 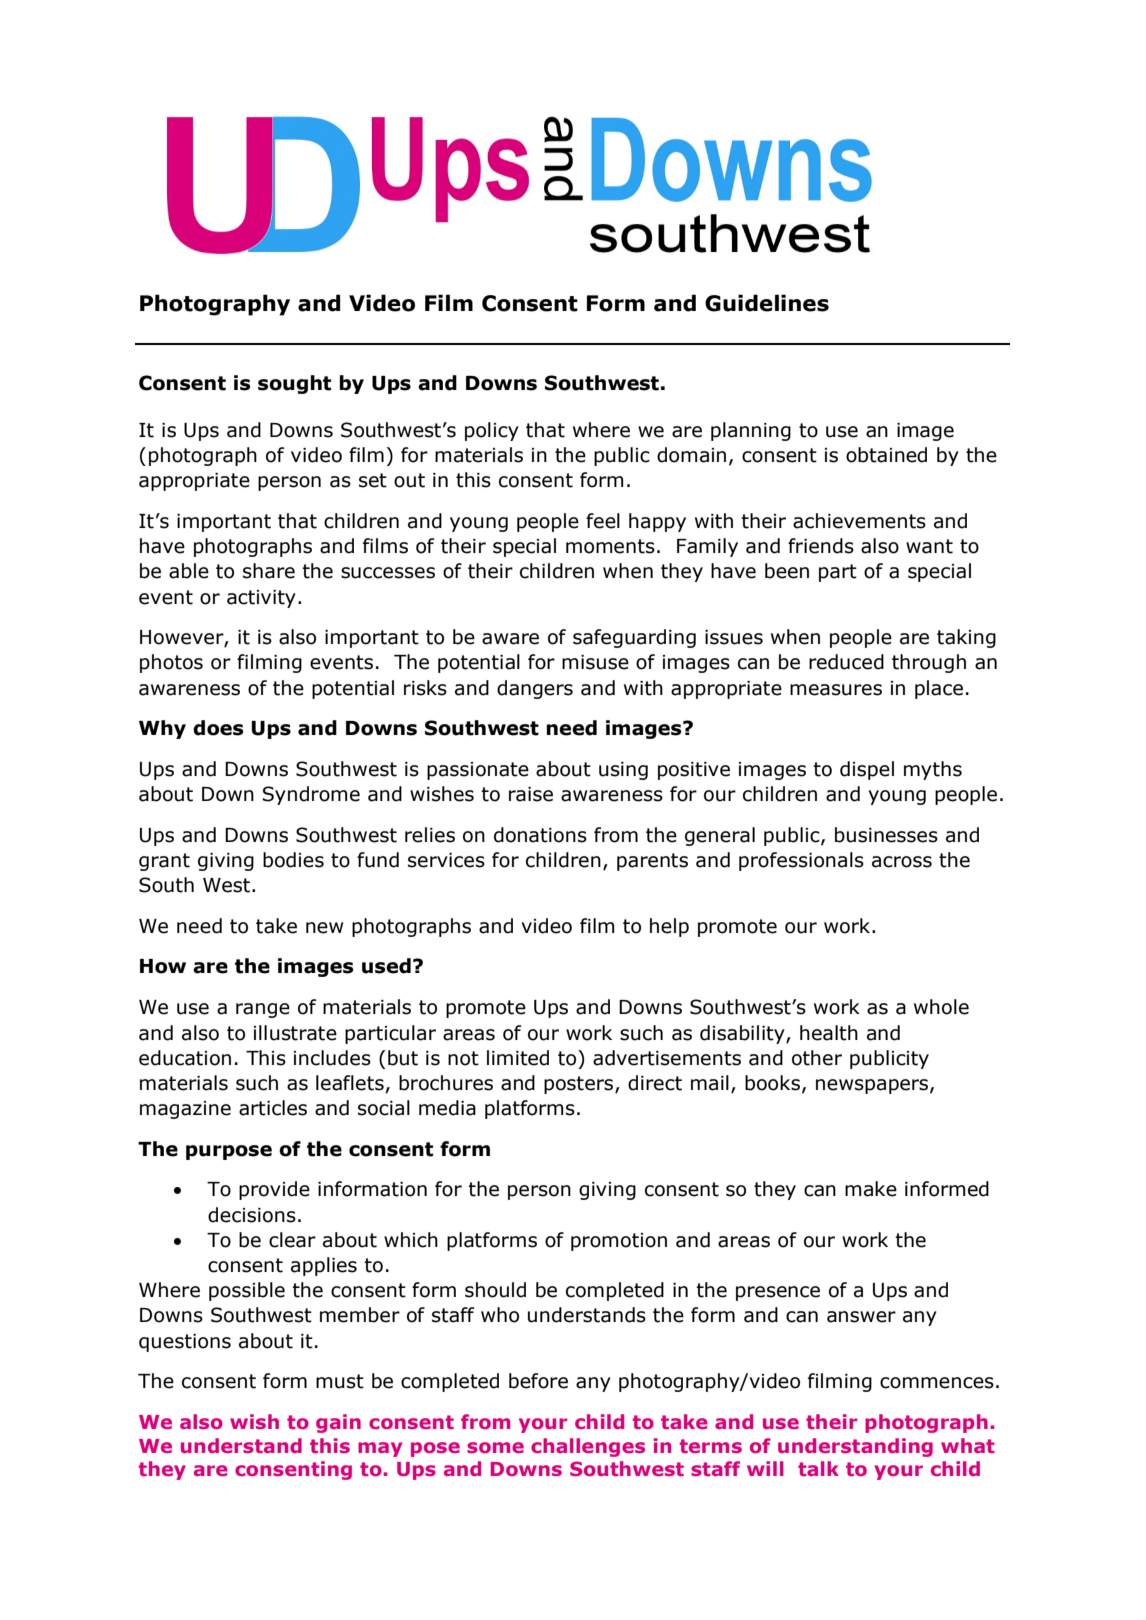 What do you see at coordinates (492, 431) in the page?
I see `policy` at bounding box center [492, 431].
